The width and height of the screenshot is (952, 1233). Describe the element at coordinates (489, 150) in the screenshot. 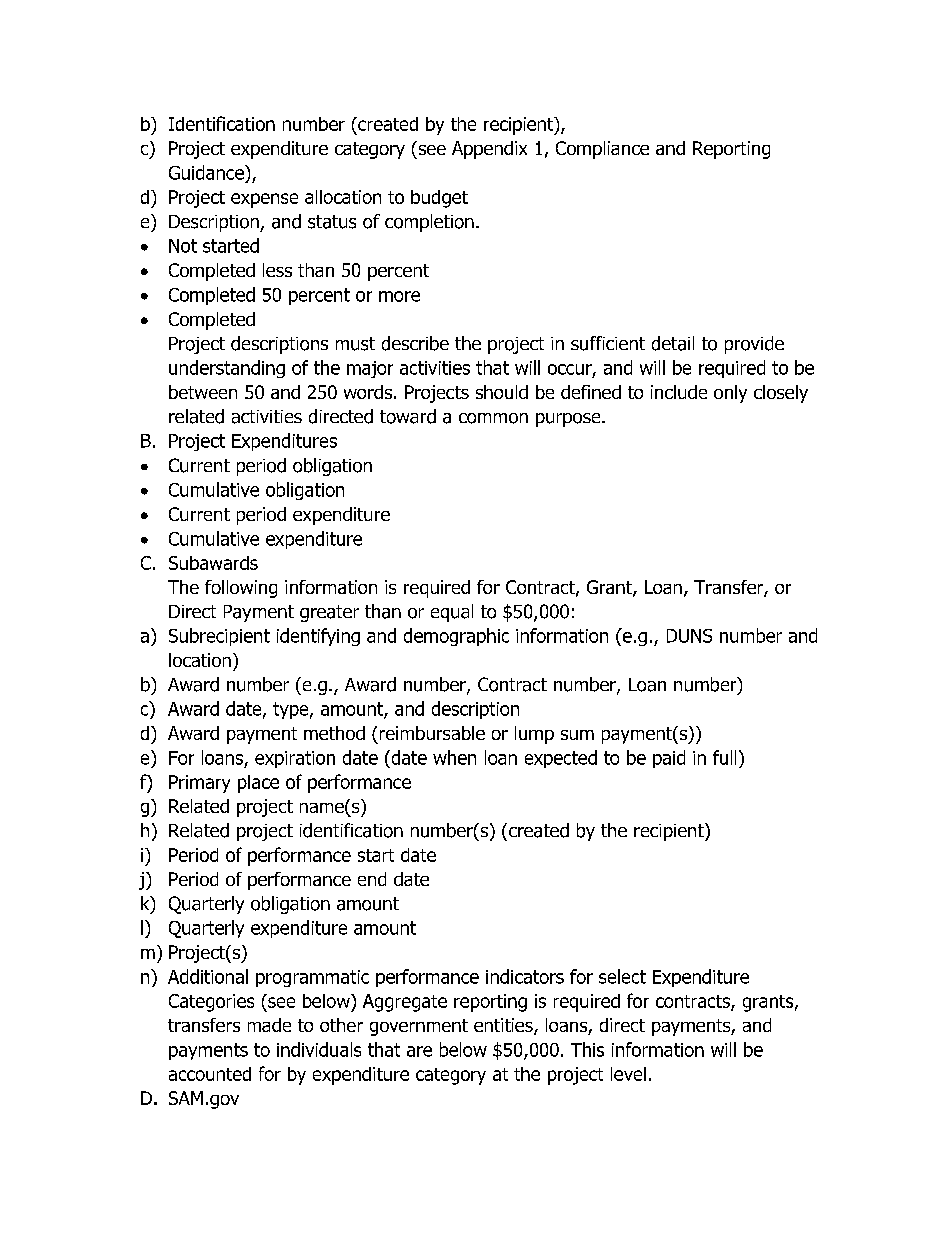

I see `Appendix` at that location.
